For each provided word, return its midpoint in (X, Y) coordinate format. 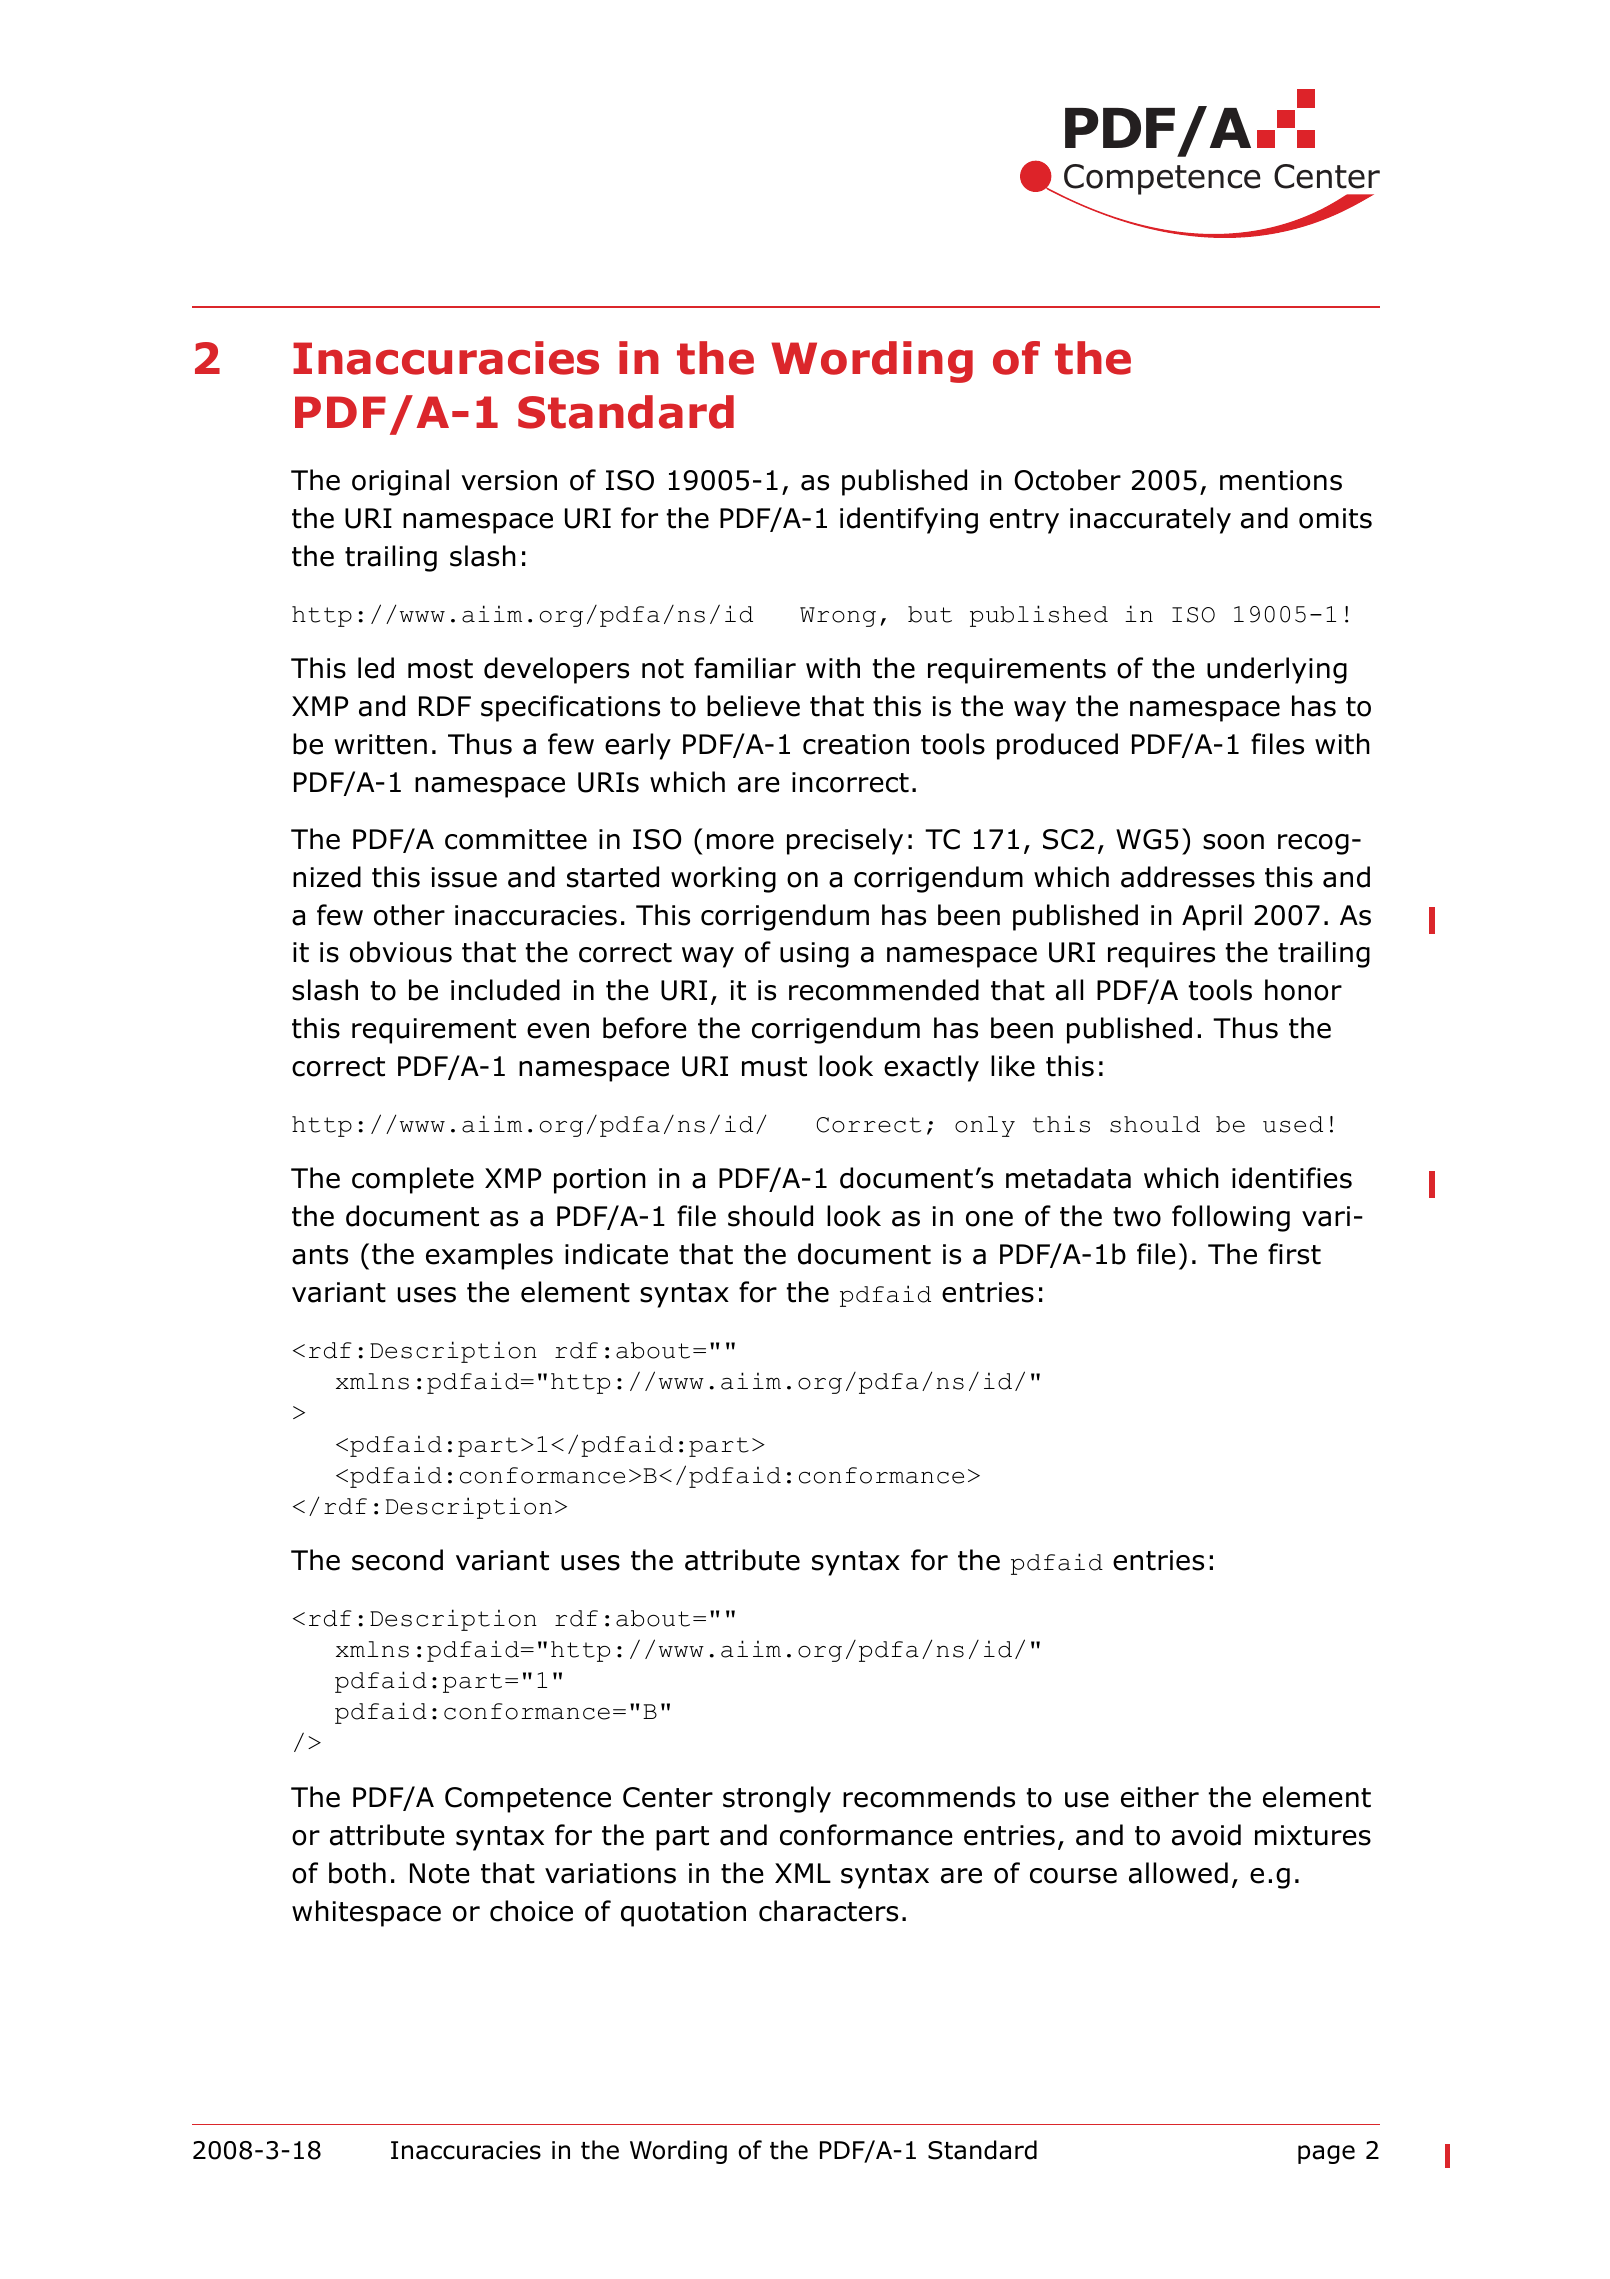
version (509, 480)
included (505, 990)
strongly (777, 1799)
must (774, 1067)
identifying (909, 520)
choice (531, 1911)
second (397, 1560)
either (1160, 1797)
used (1293, 1124)
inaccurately (1150, 520)
